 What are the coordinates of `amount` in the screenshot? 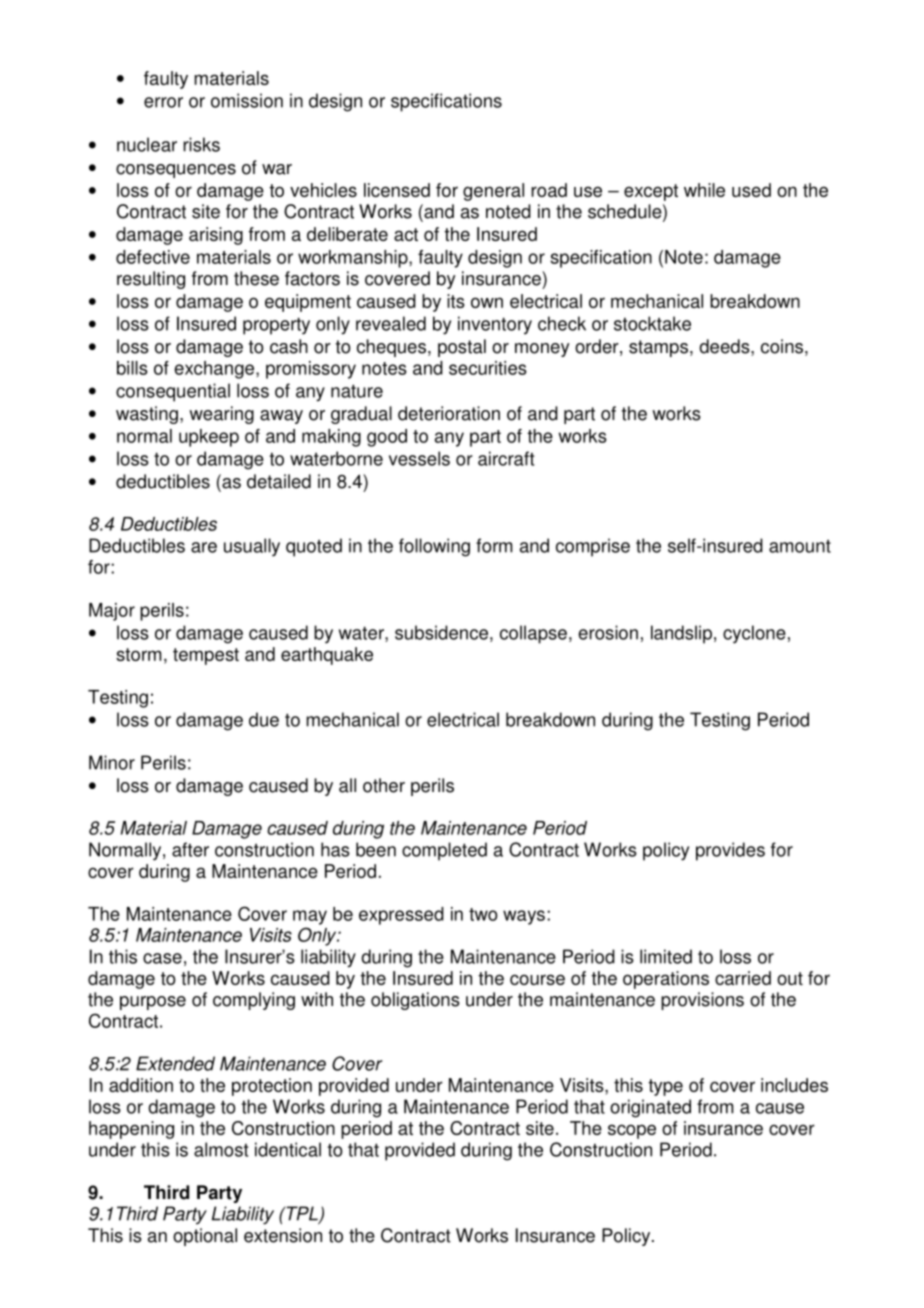 It's located at (800, 546).
